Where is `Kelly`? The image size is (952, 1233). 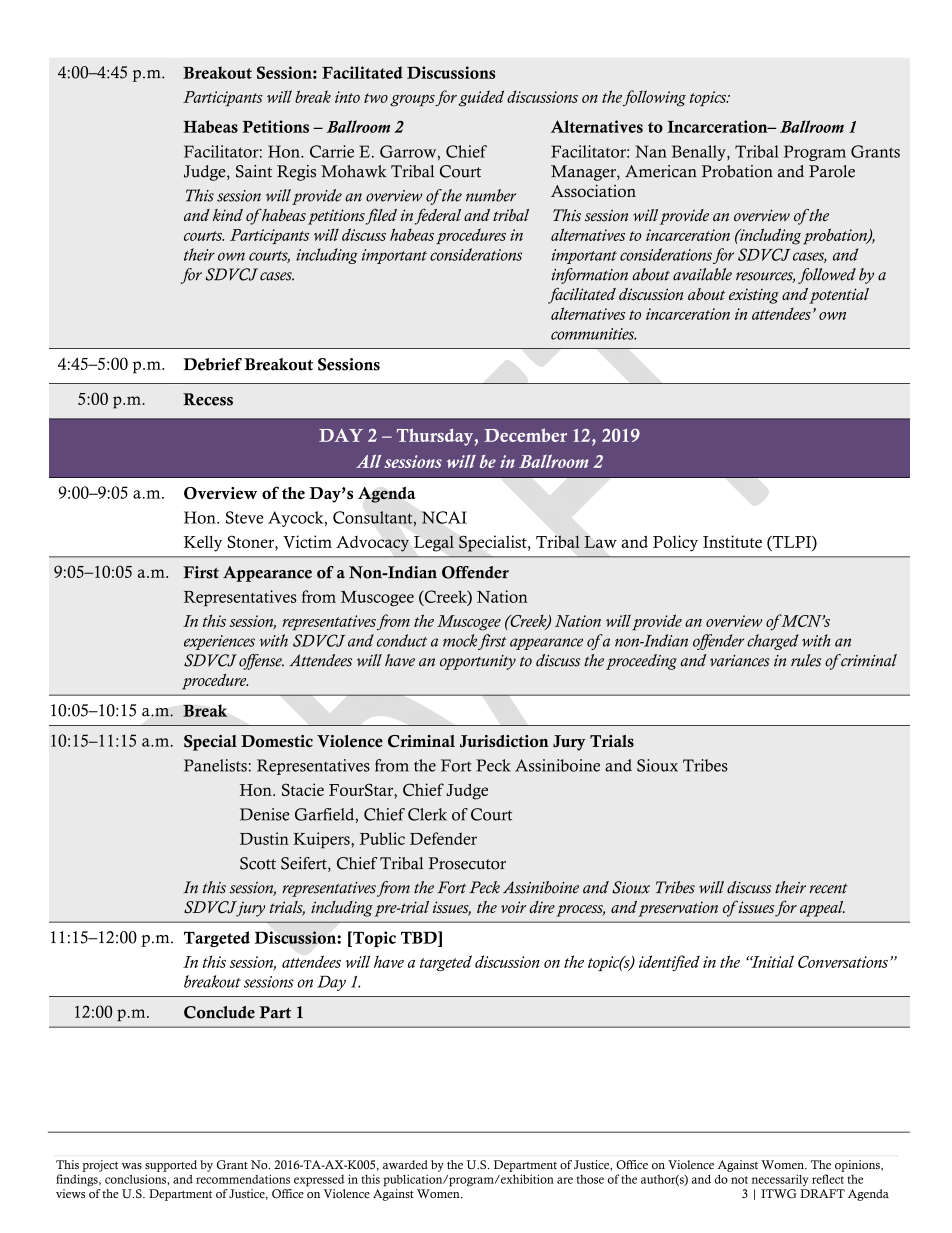
Kelly is located at coordinates (203, 543).
